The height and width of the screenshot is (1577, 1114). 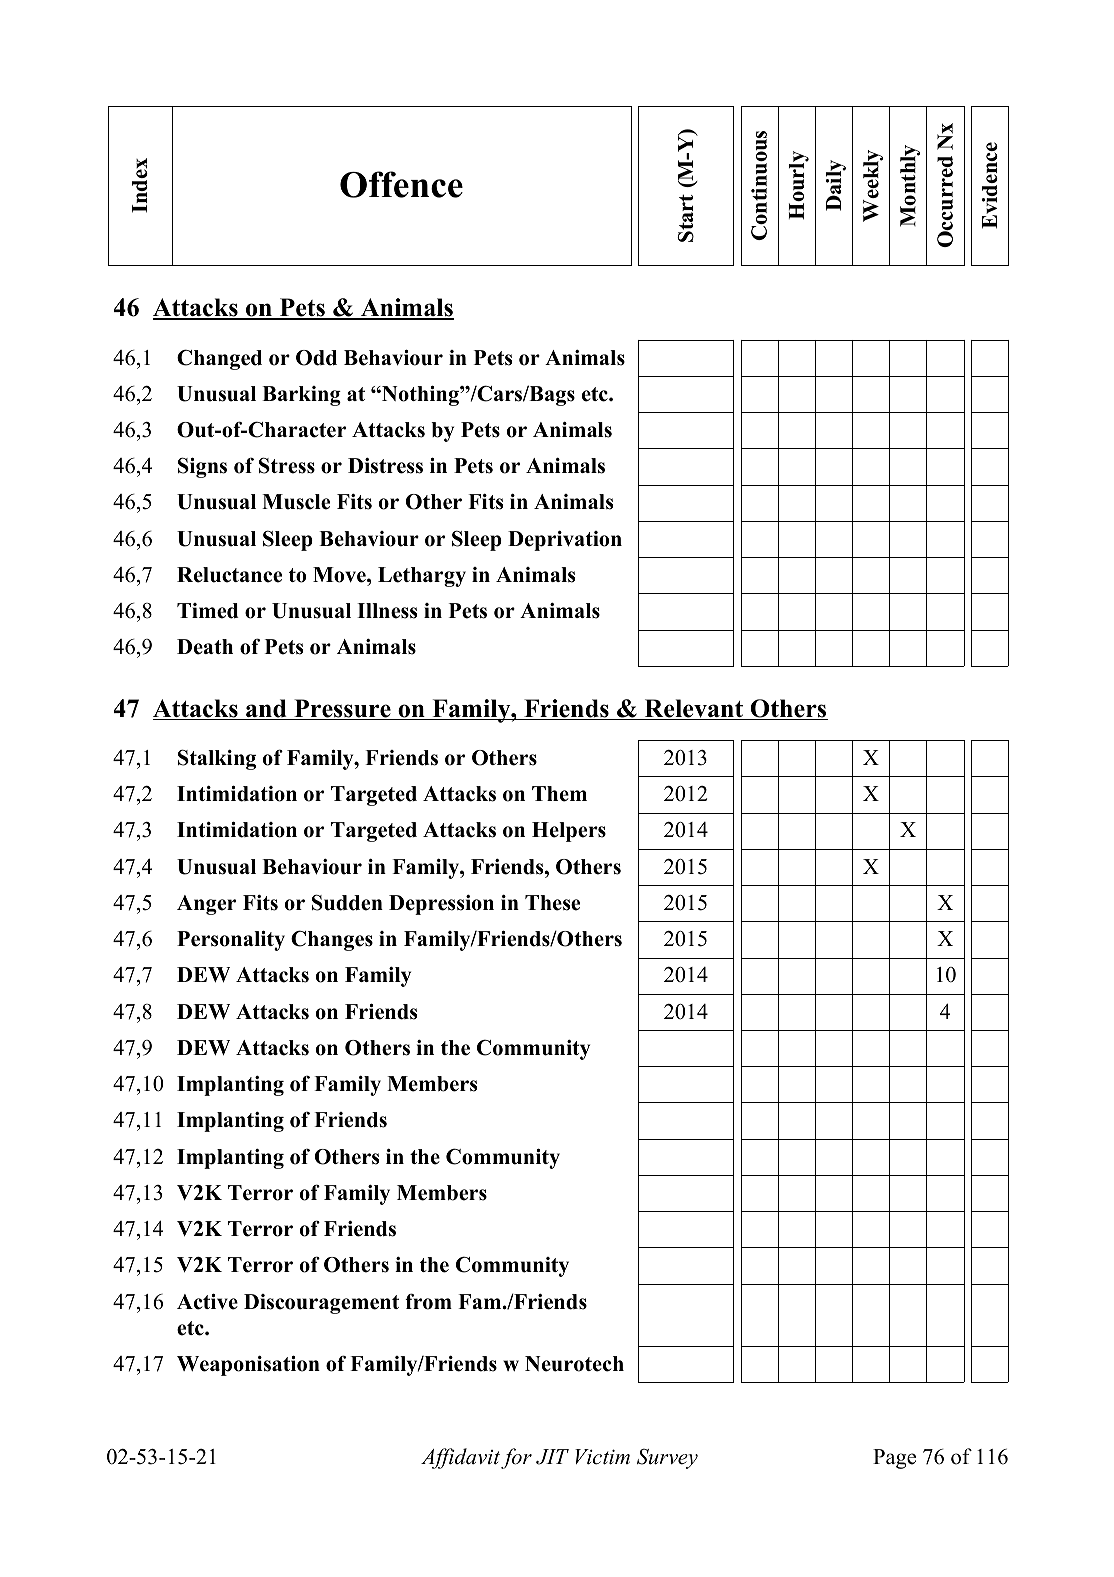 I want to click on JIT, so click(x=552, y=1457).
